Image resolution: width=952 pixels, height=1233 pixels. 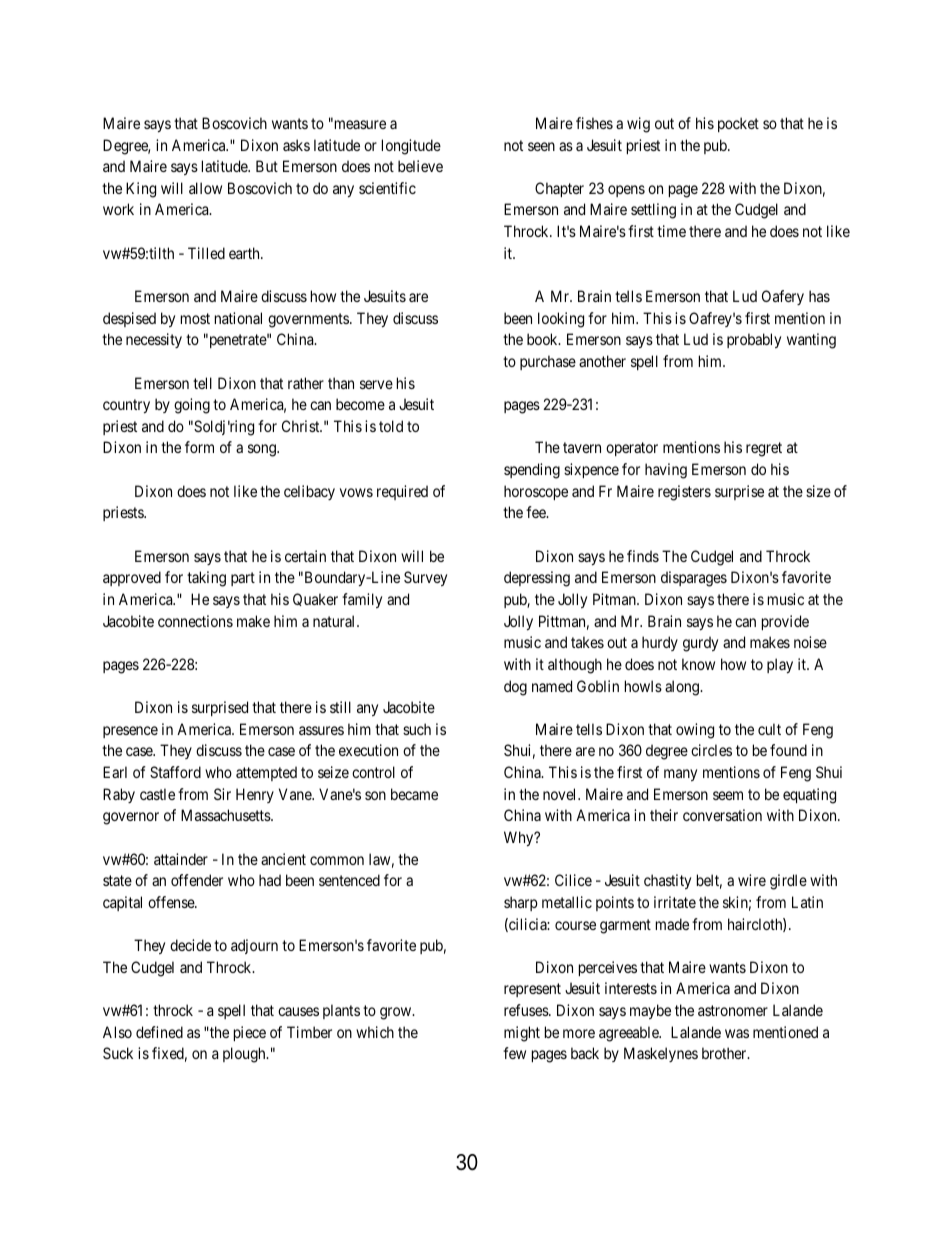 What do you see at coordinates (425, 578) in the screenshot?
I see `Survey` at bounding box center [425, 578].
